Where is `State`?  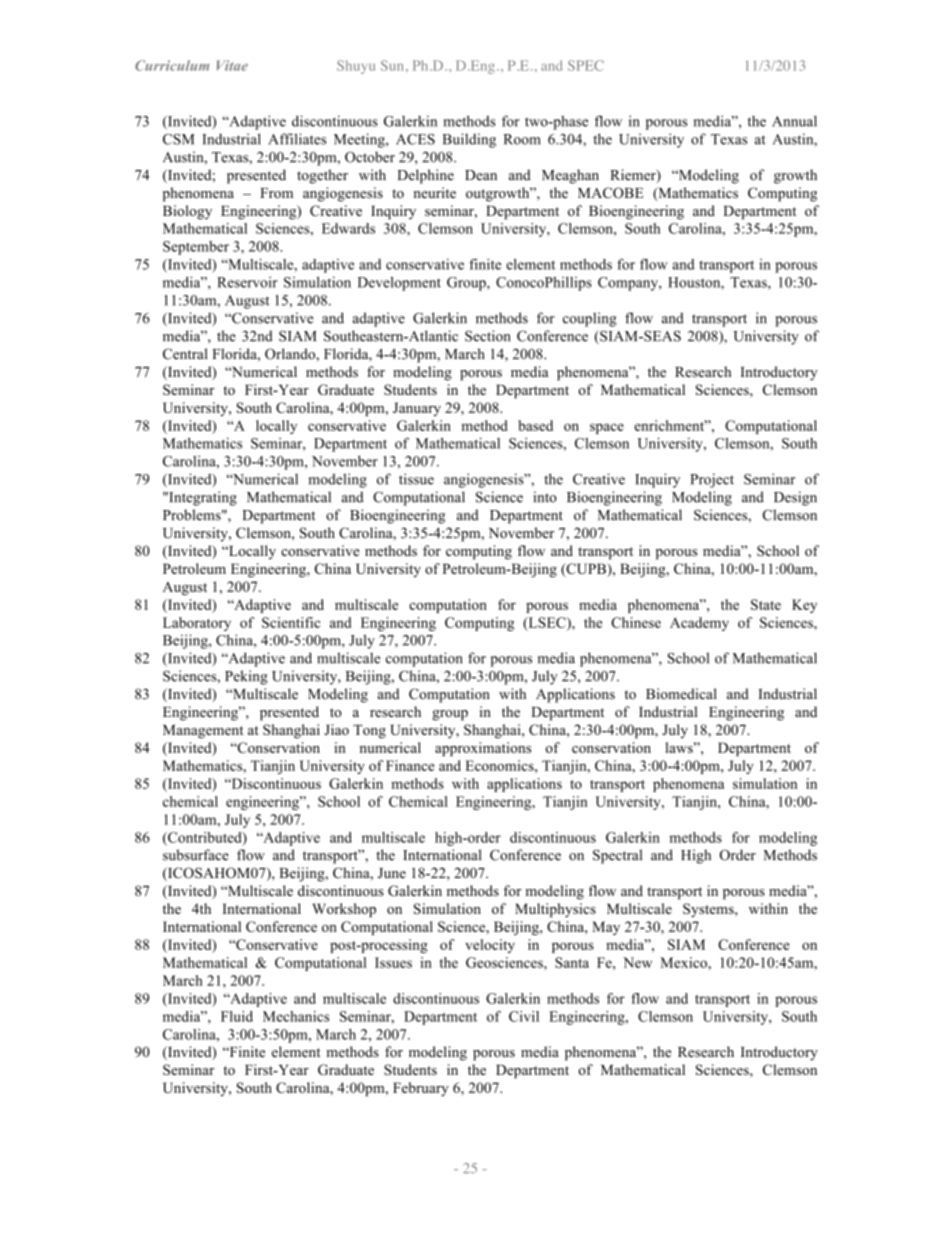 State is located at coordinates (766, 604).
